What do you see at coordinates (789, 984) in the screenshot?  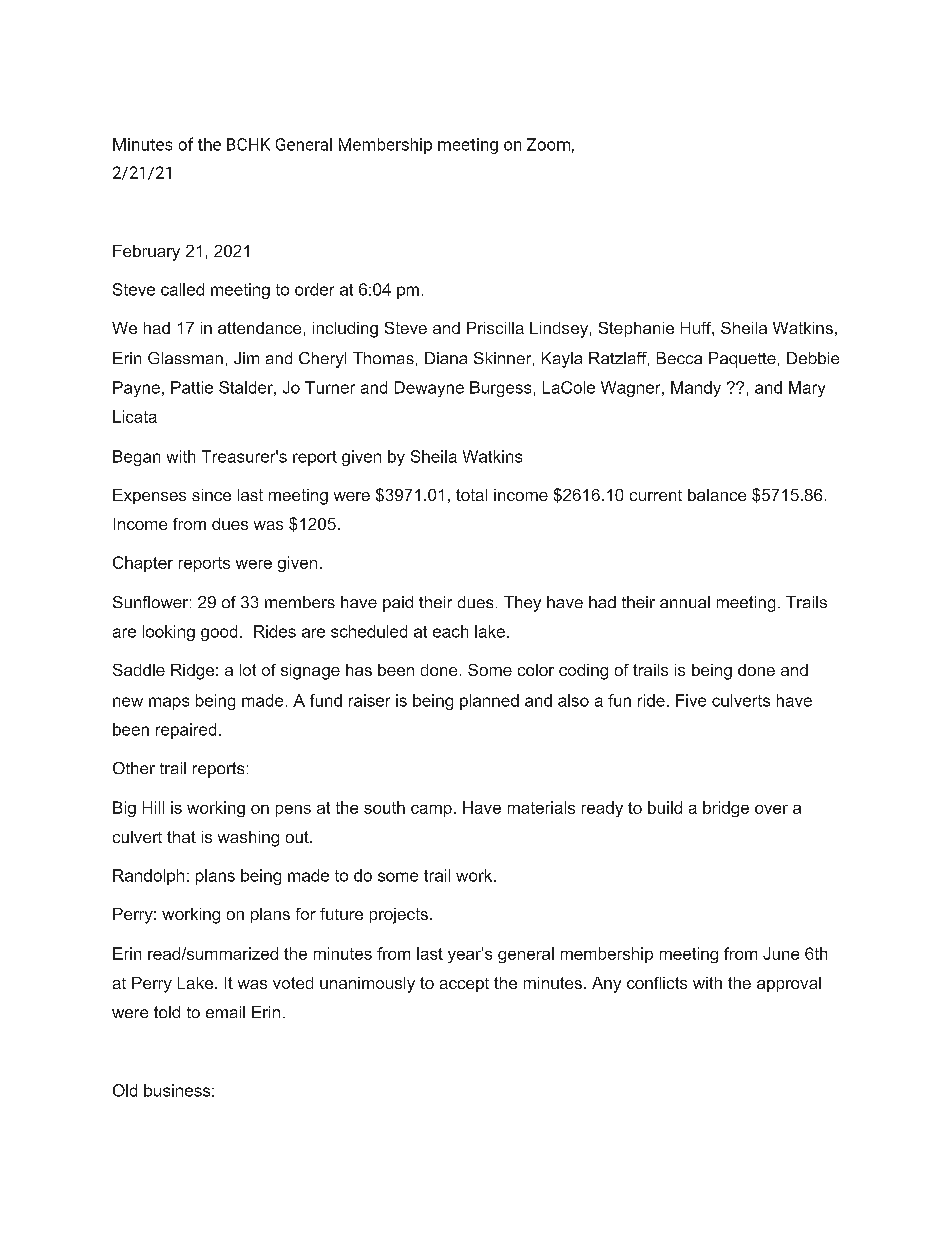 I see `approval` at bounding box center [789, 984].
